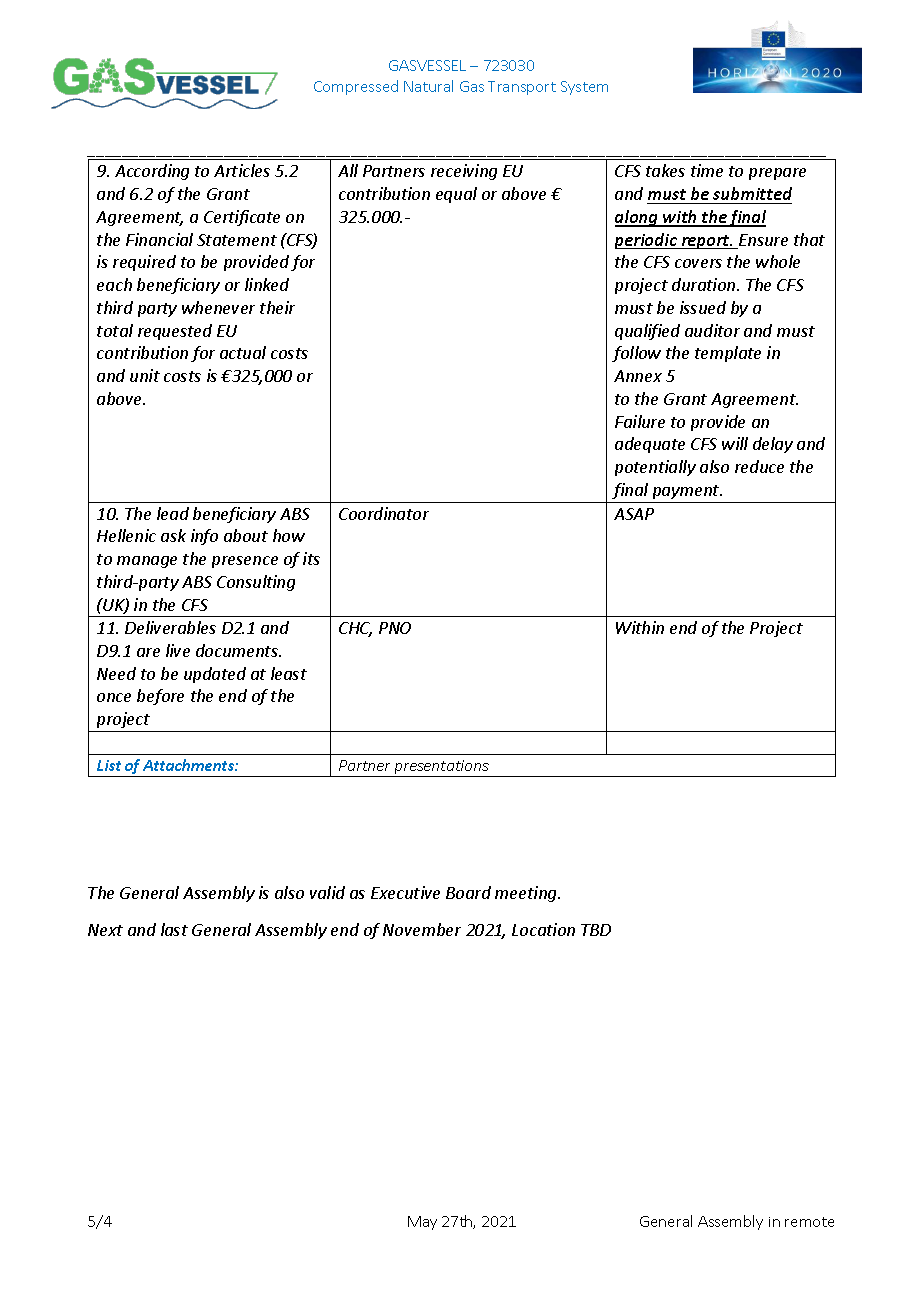  What do you see at coordinates (152, 172) in the page?
I see `According` at bounding box center [152, 172].
